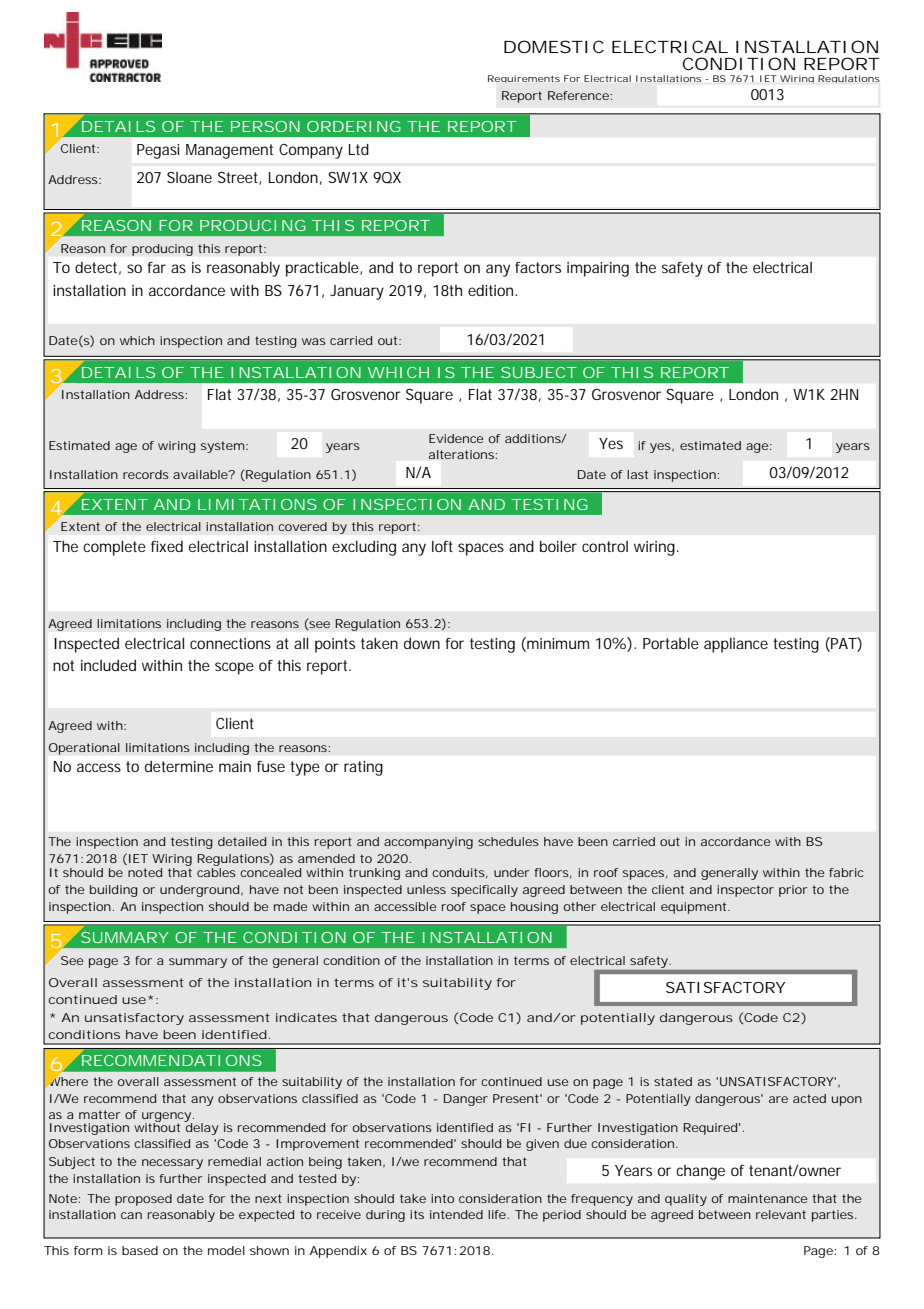 The height and width of the document is (1309, 924). Describe the element at coordinates (578, 95) in the document. I see `Reference` at that location.
